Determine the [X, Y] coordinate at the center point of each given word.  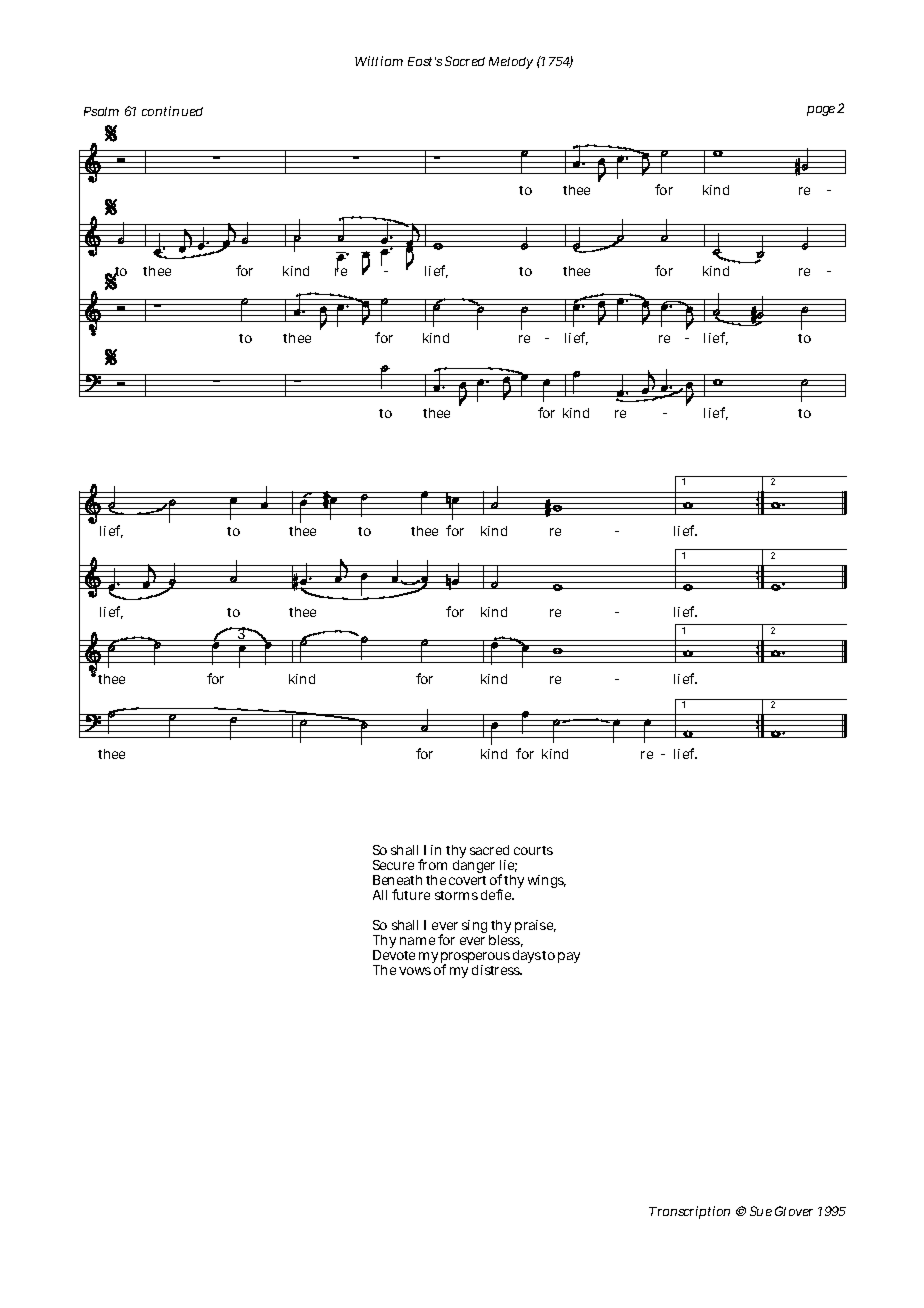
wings [547, 881]
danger [474, 868]
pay [569, 957]
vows [415, 971]
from [432, 864]
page [822, 111]
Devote [394, 955]
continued [172, 111]
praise [535, 926]
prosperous [475, 959]
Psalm [101, 111]
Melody [511, 63]
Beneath [397, 880]
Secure [393, 865]
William [379, 61]
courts [533, 850]
